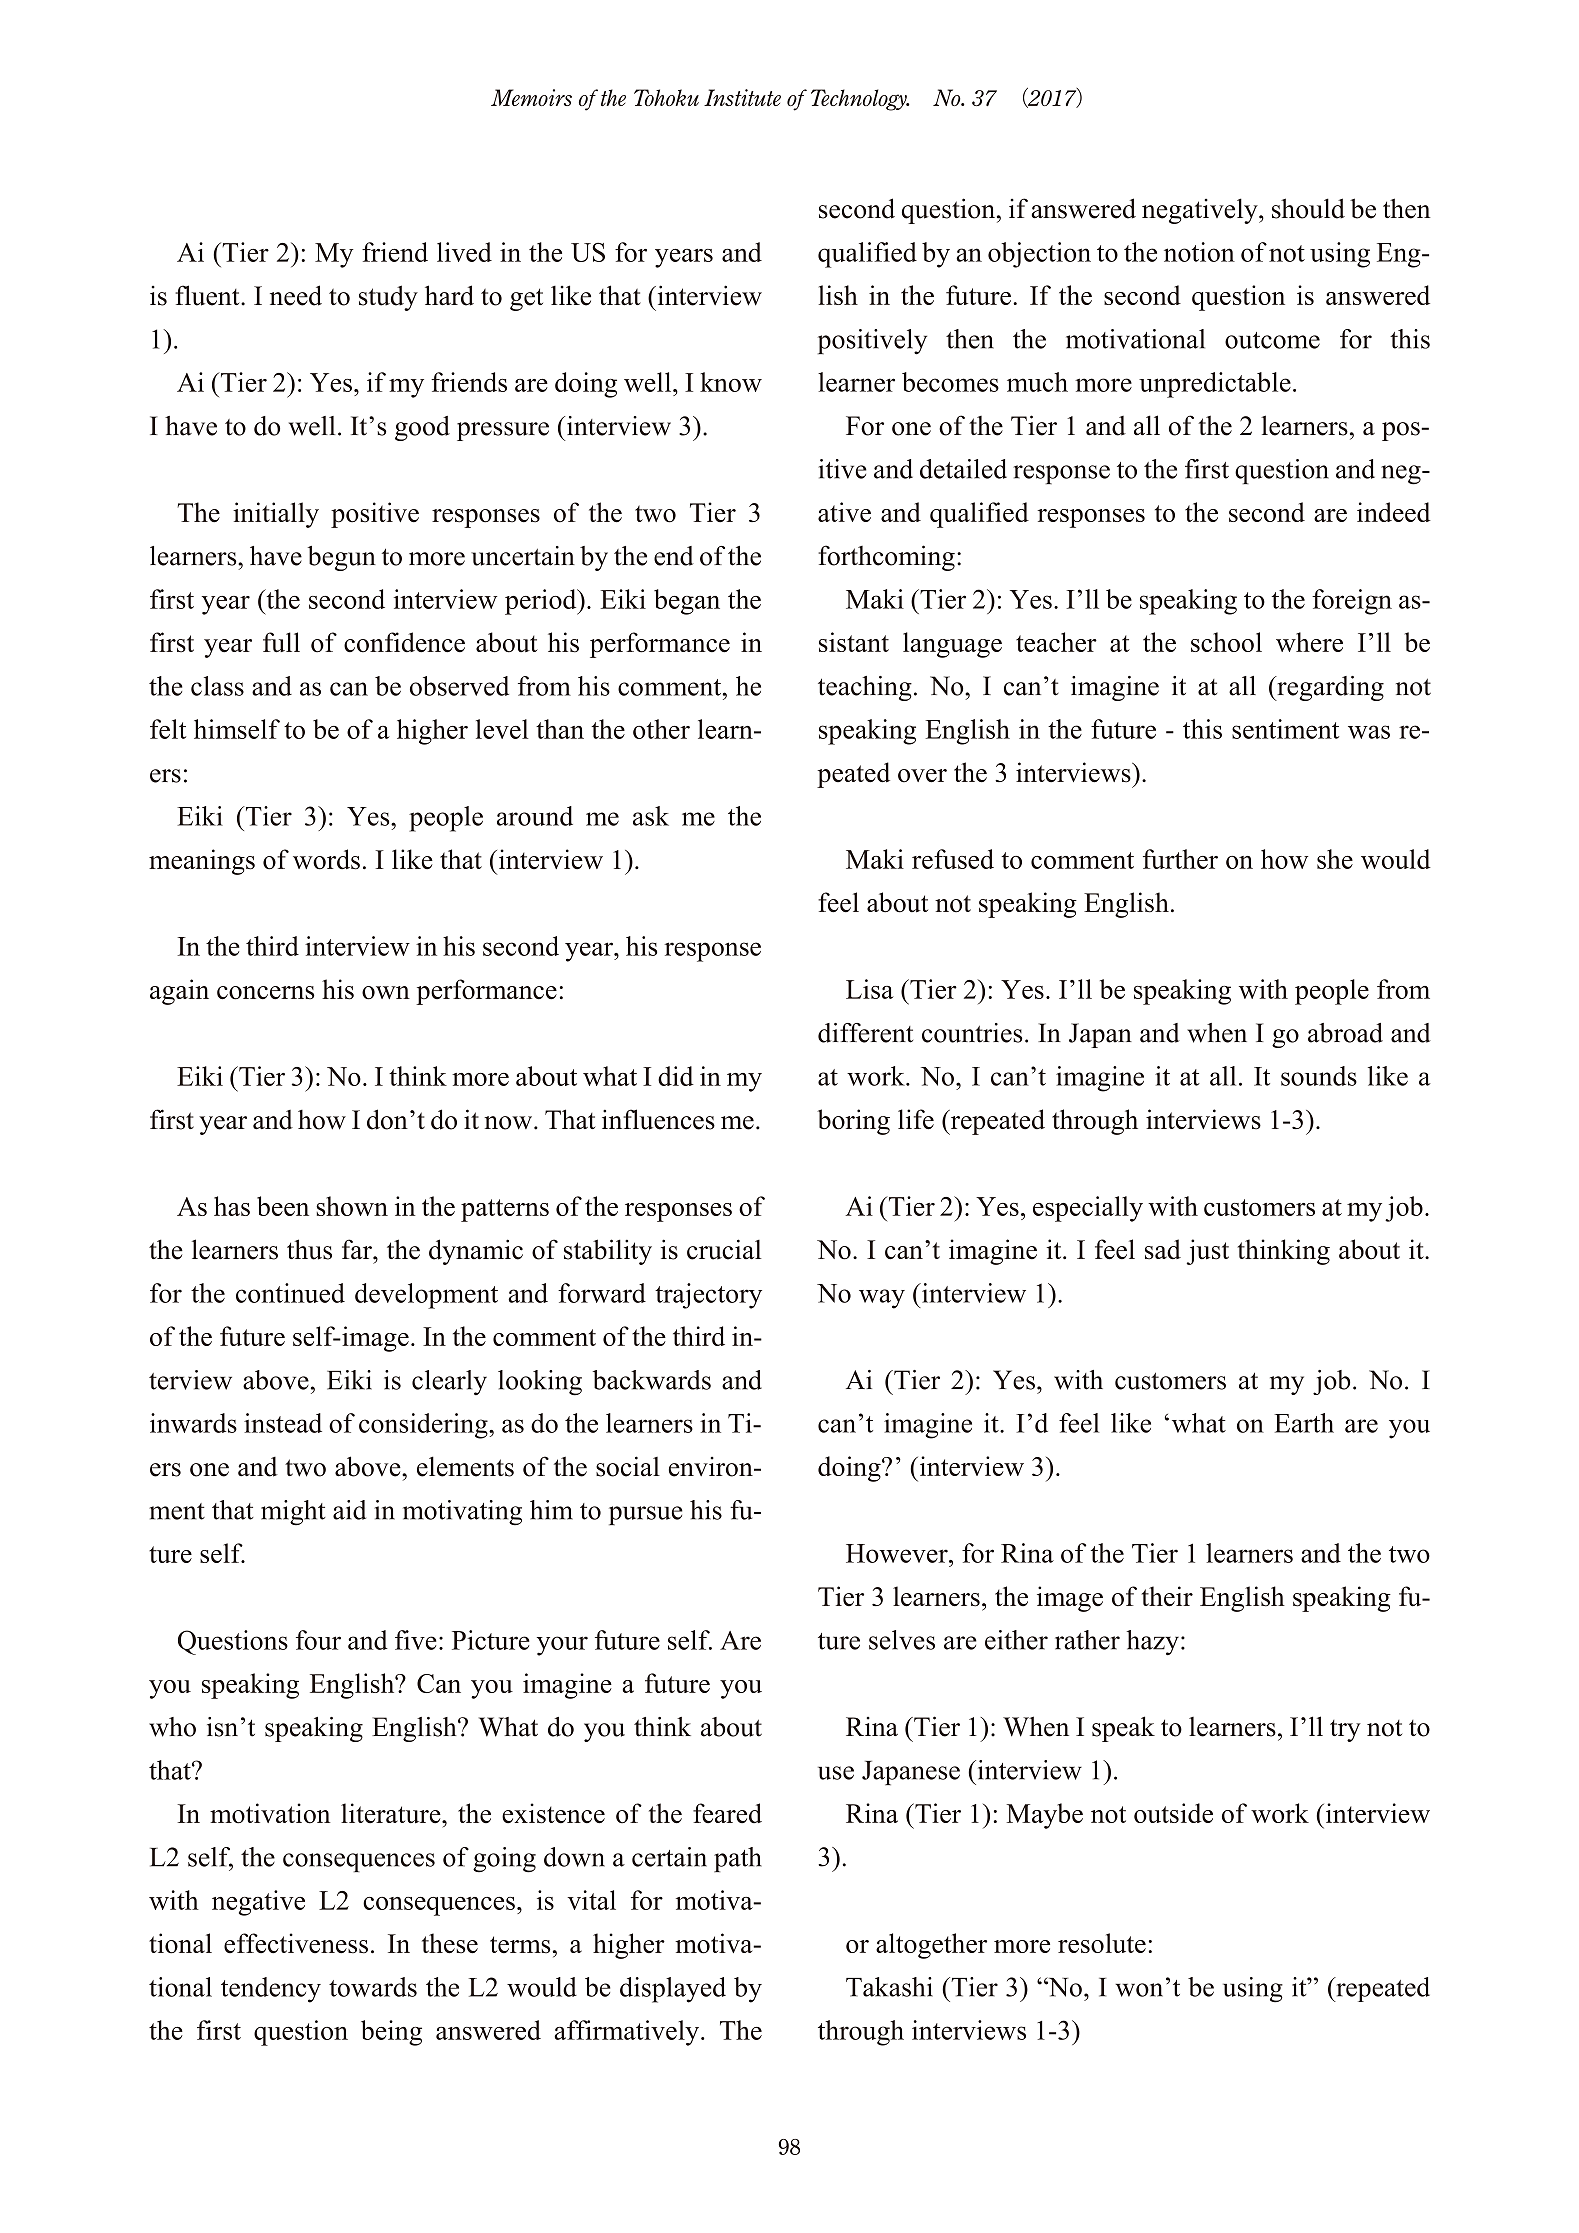  I want to click on should, so click(1308, 208).
